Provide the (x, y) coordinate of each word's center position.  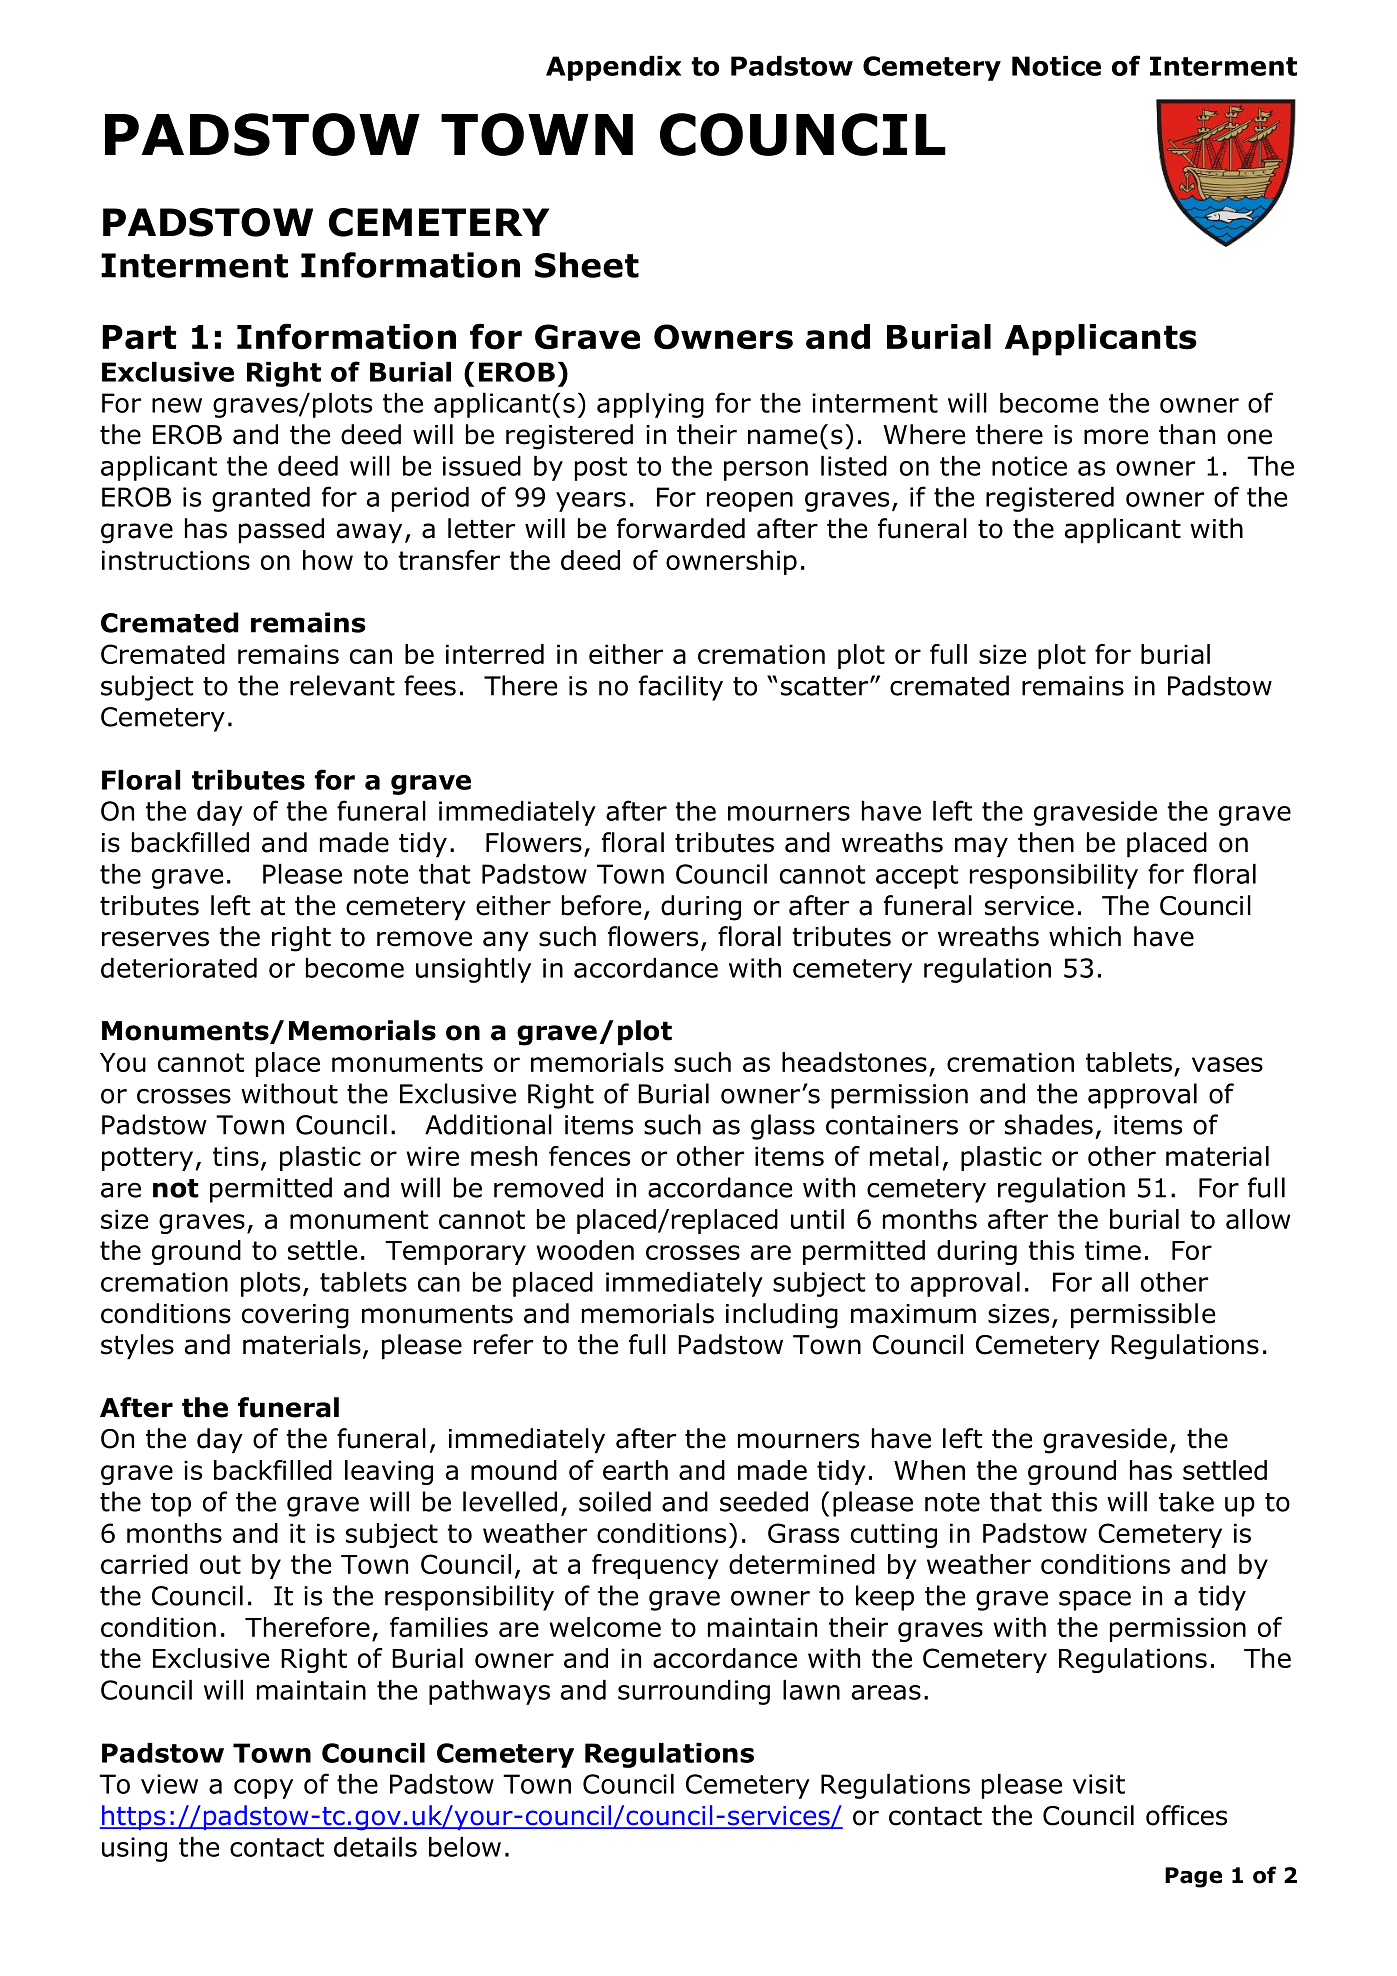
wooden (585, 1250)
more (1116, 437)
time (1113, 1250)
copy (263, 1789)
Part (139, 337)
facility (681, 688)
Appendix (613, 68)
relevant (342, 685)
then (1046, 842)
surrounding (694, 1692)
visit (1099, 1784)
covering (295, 1316)
